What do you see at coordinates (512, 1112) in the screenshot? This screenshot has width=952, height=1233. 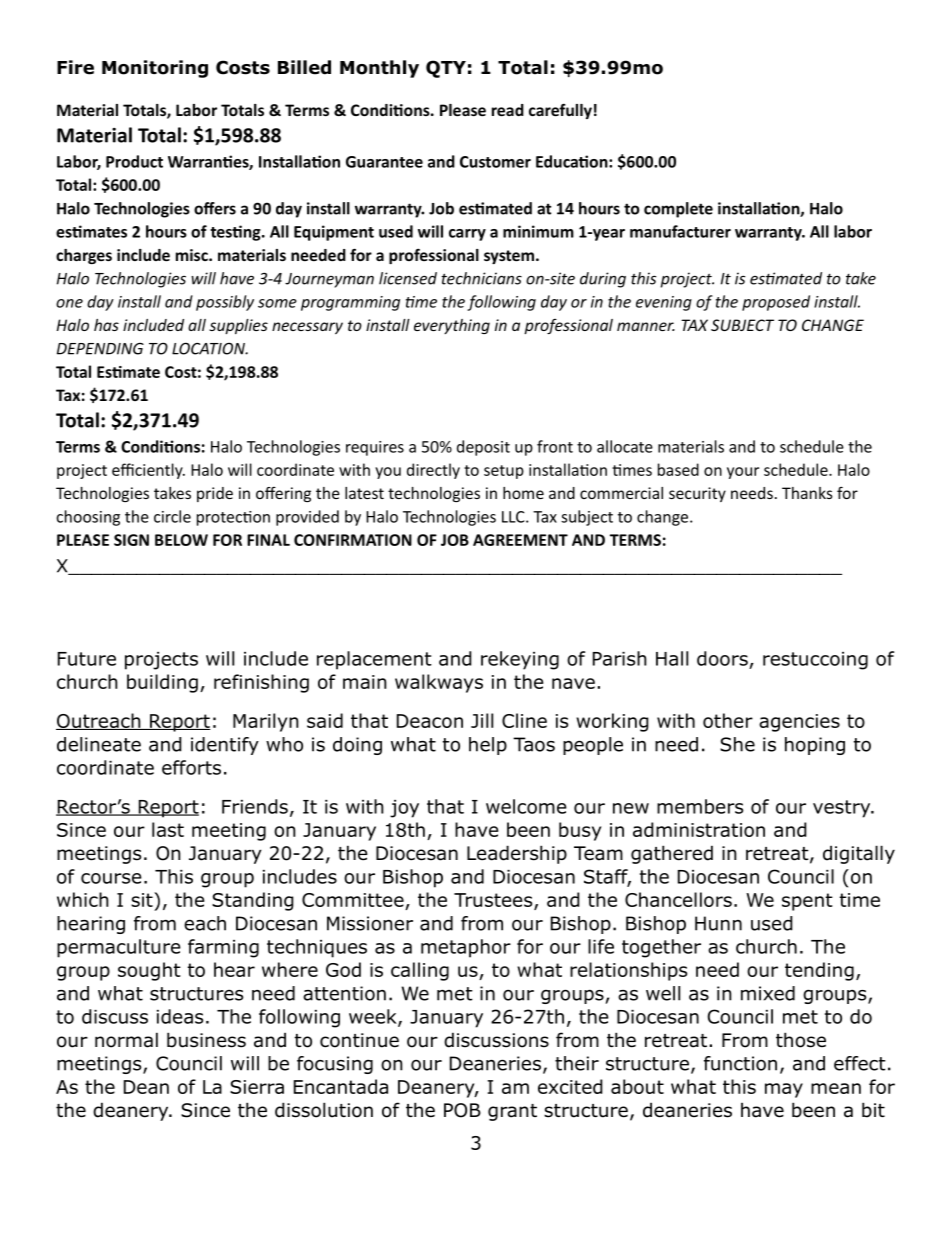 I see `grant` at bounding box center [512, 1112].
